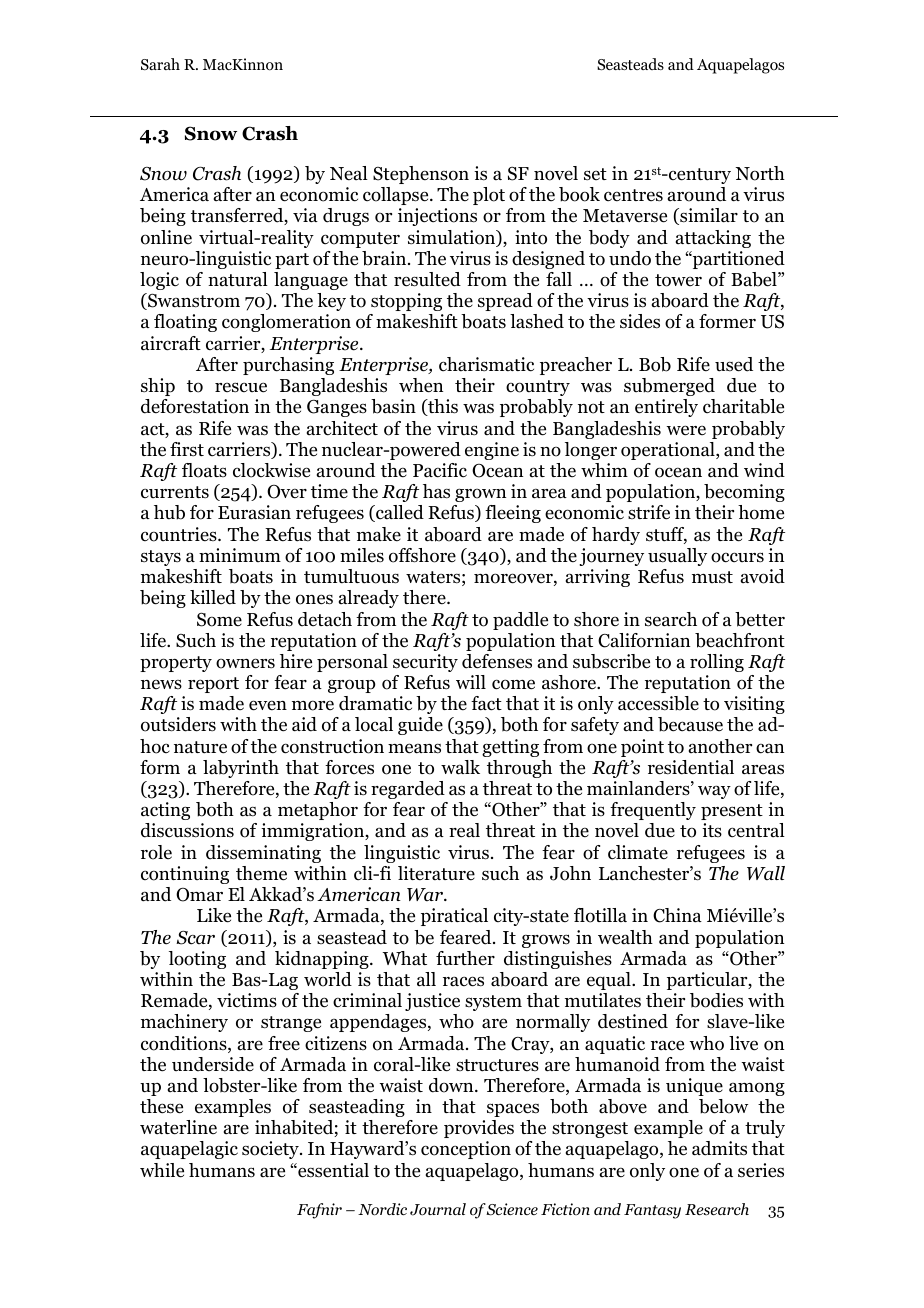 Image resolution: width=924 pixels, height=1308 pixels. Describe the element at coordinates (241, 387) in the image. I see `rescue` at that location.
